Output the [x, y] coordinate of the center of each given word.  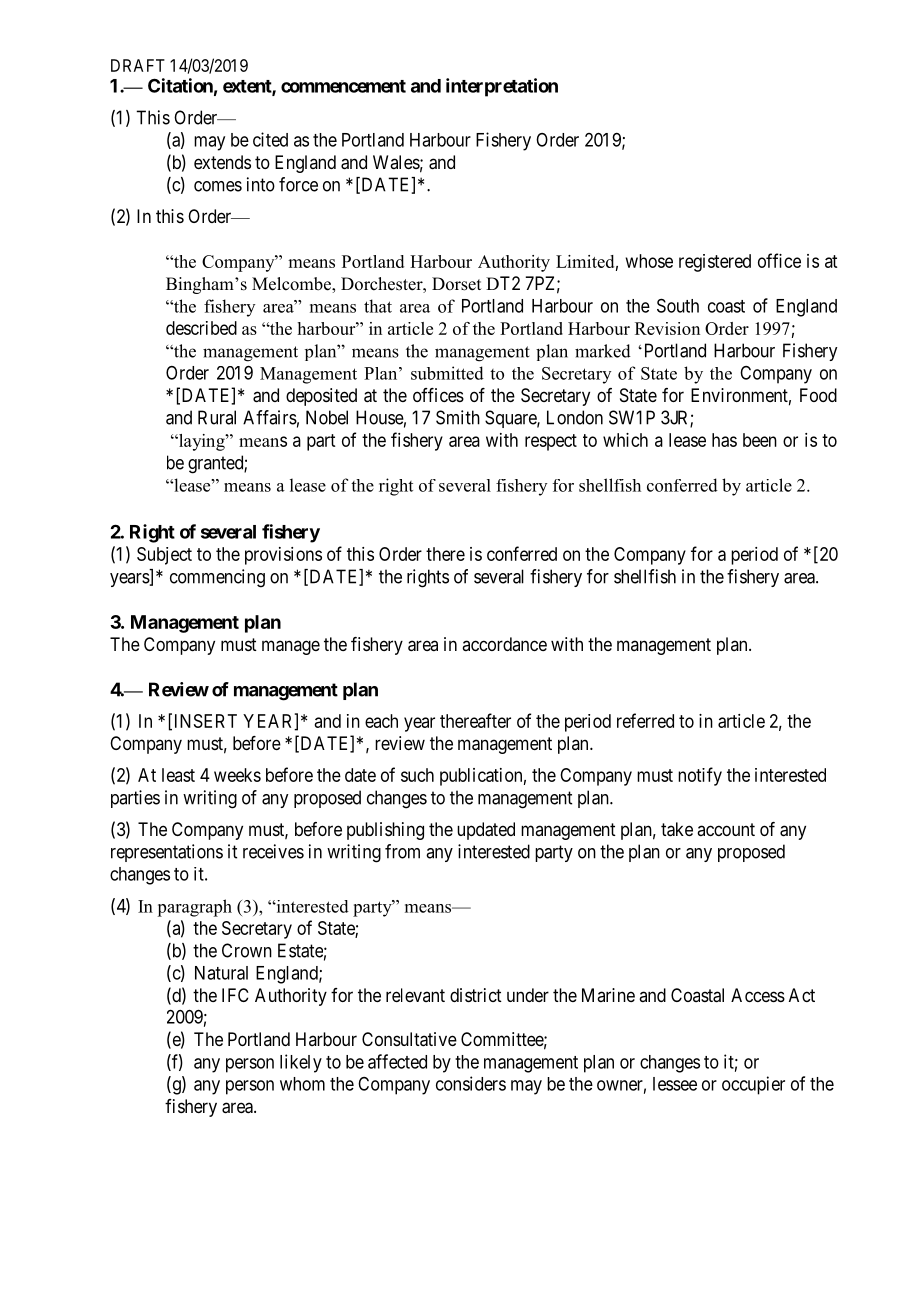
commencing [217, 578]
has [724, 440]
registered [715, 263]
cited [270, 139]
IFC [235, 995]
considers [471, 1083]
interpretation [502, 87]
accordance [504, 644]
